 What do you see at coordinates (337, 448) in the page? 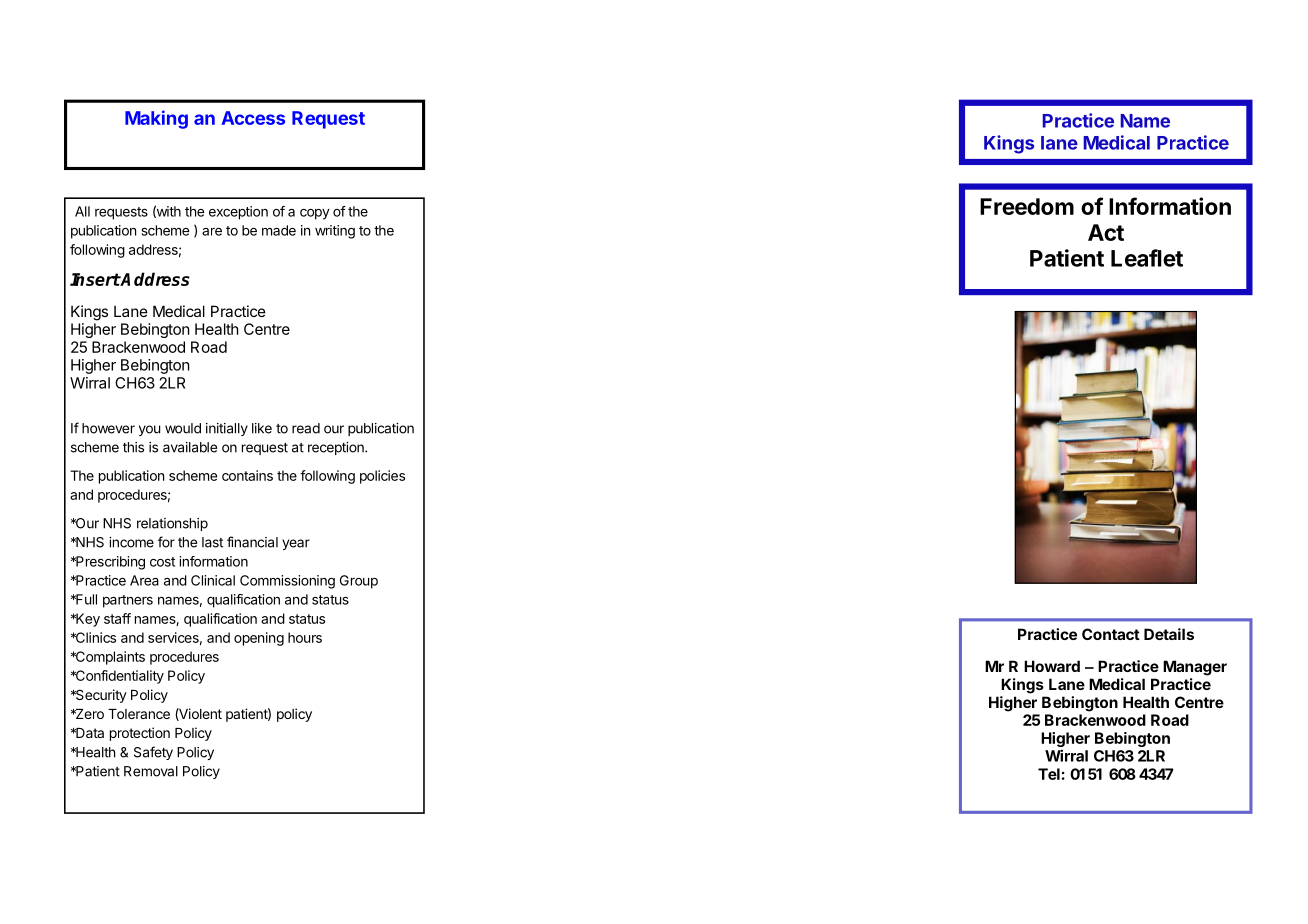
I see `reception` at bounding box center [337, 448].
